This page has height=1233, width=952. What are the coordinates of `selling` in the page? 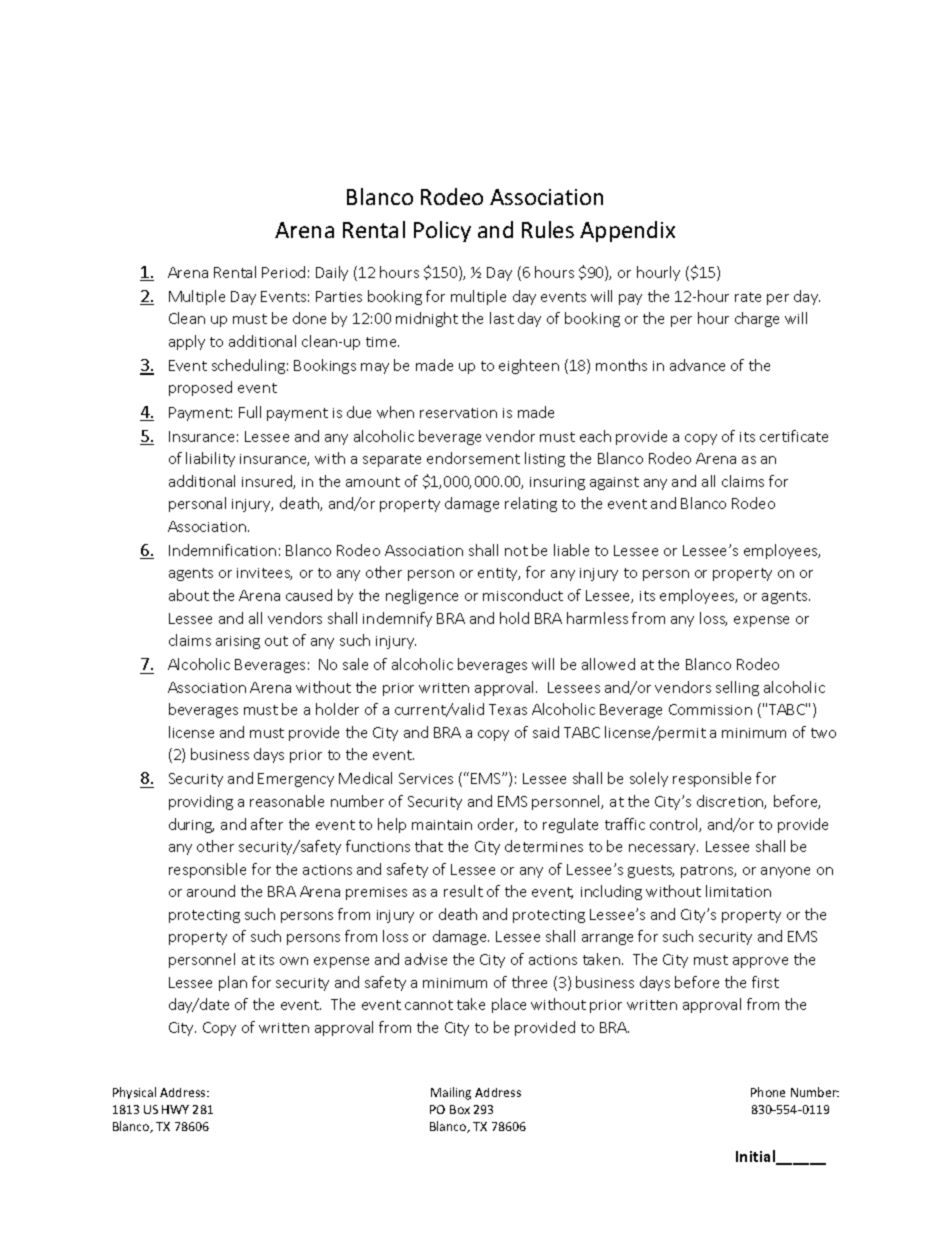 It's located at (737, 688).
